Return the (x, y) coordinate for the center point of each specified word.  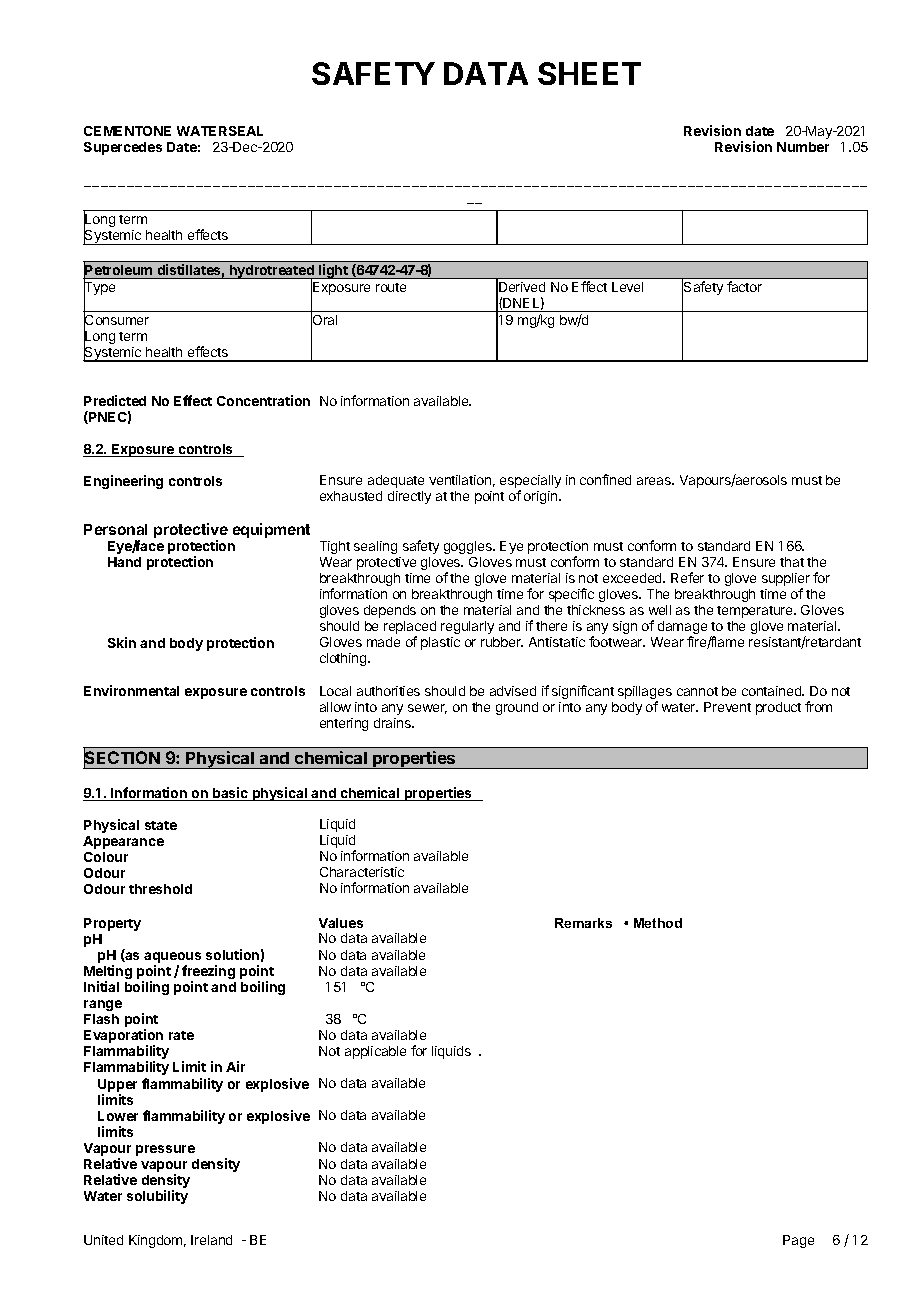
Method (658, 923)
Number (803, 147)
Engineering (123, 482)
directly (409, 497)
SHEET (589, 73)
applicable (375, 1052)
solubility (157, 1197)
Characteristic (362, 872)
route (391, 287)
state (161, 825)
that (792, 562)
